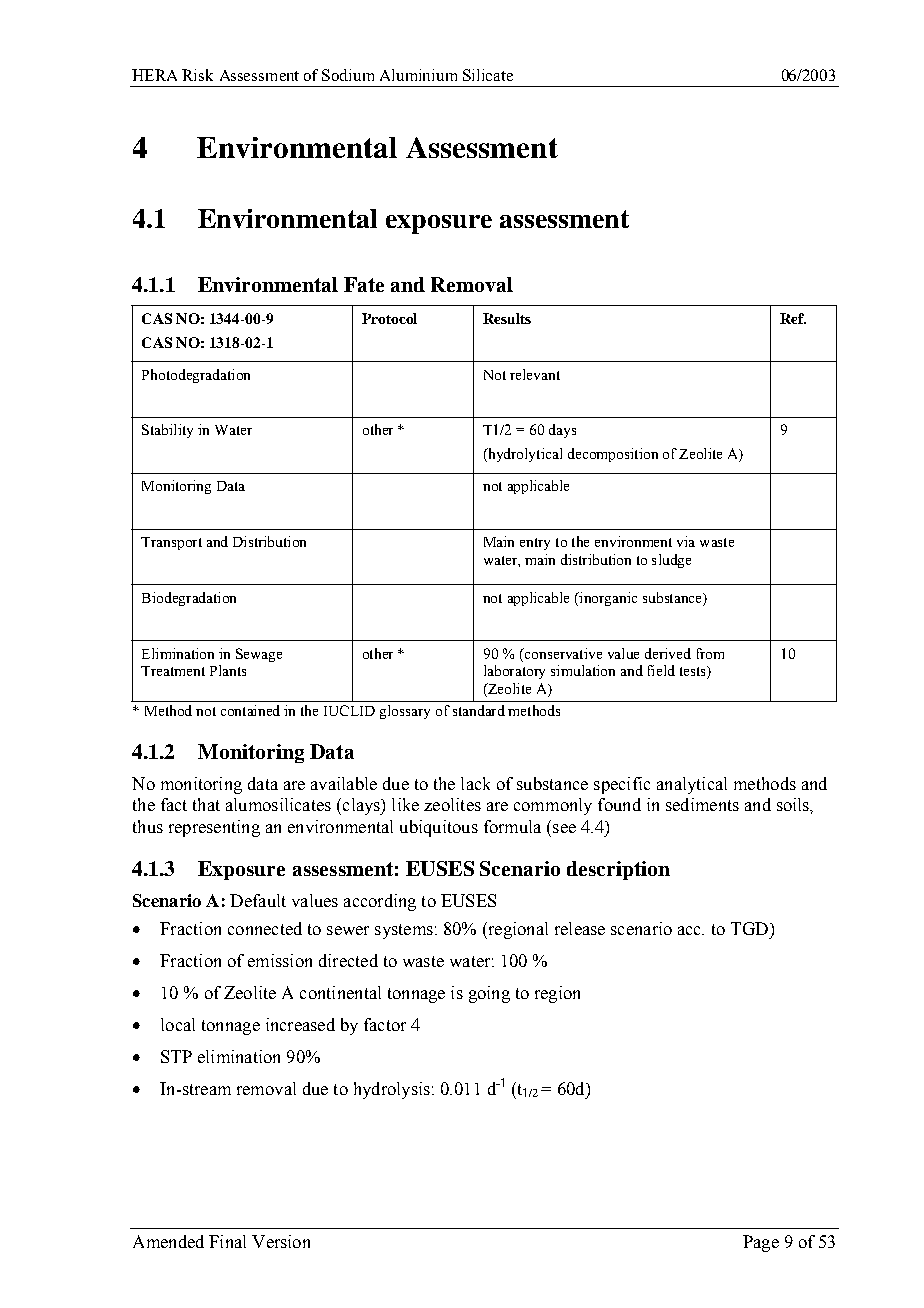 Image resolution: width=924 pixels, height=1308 pixels. I want to click on Aluminium, so click(418, 75).
